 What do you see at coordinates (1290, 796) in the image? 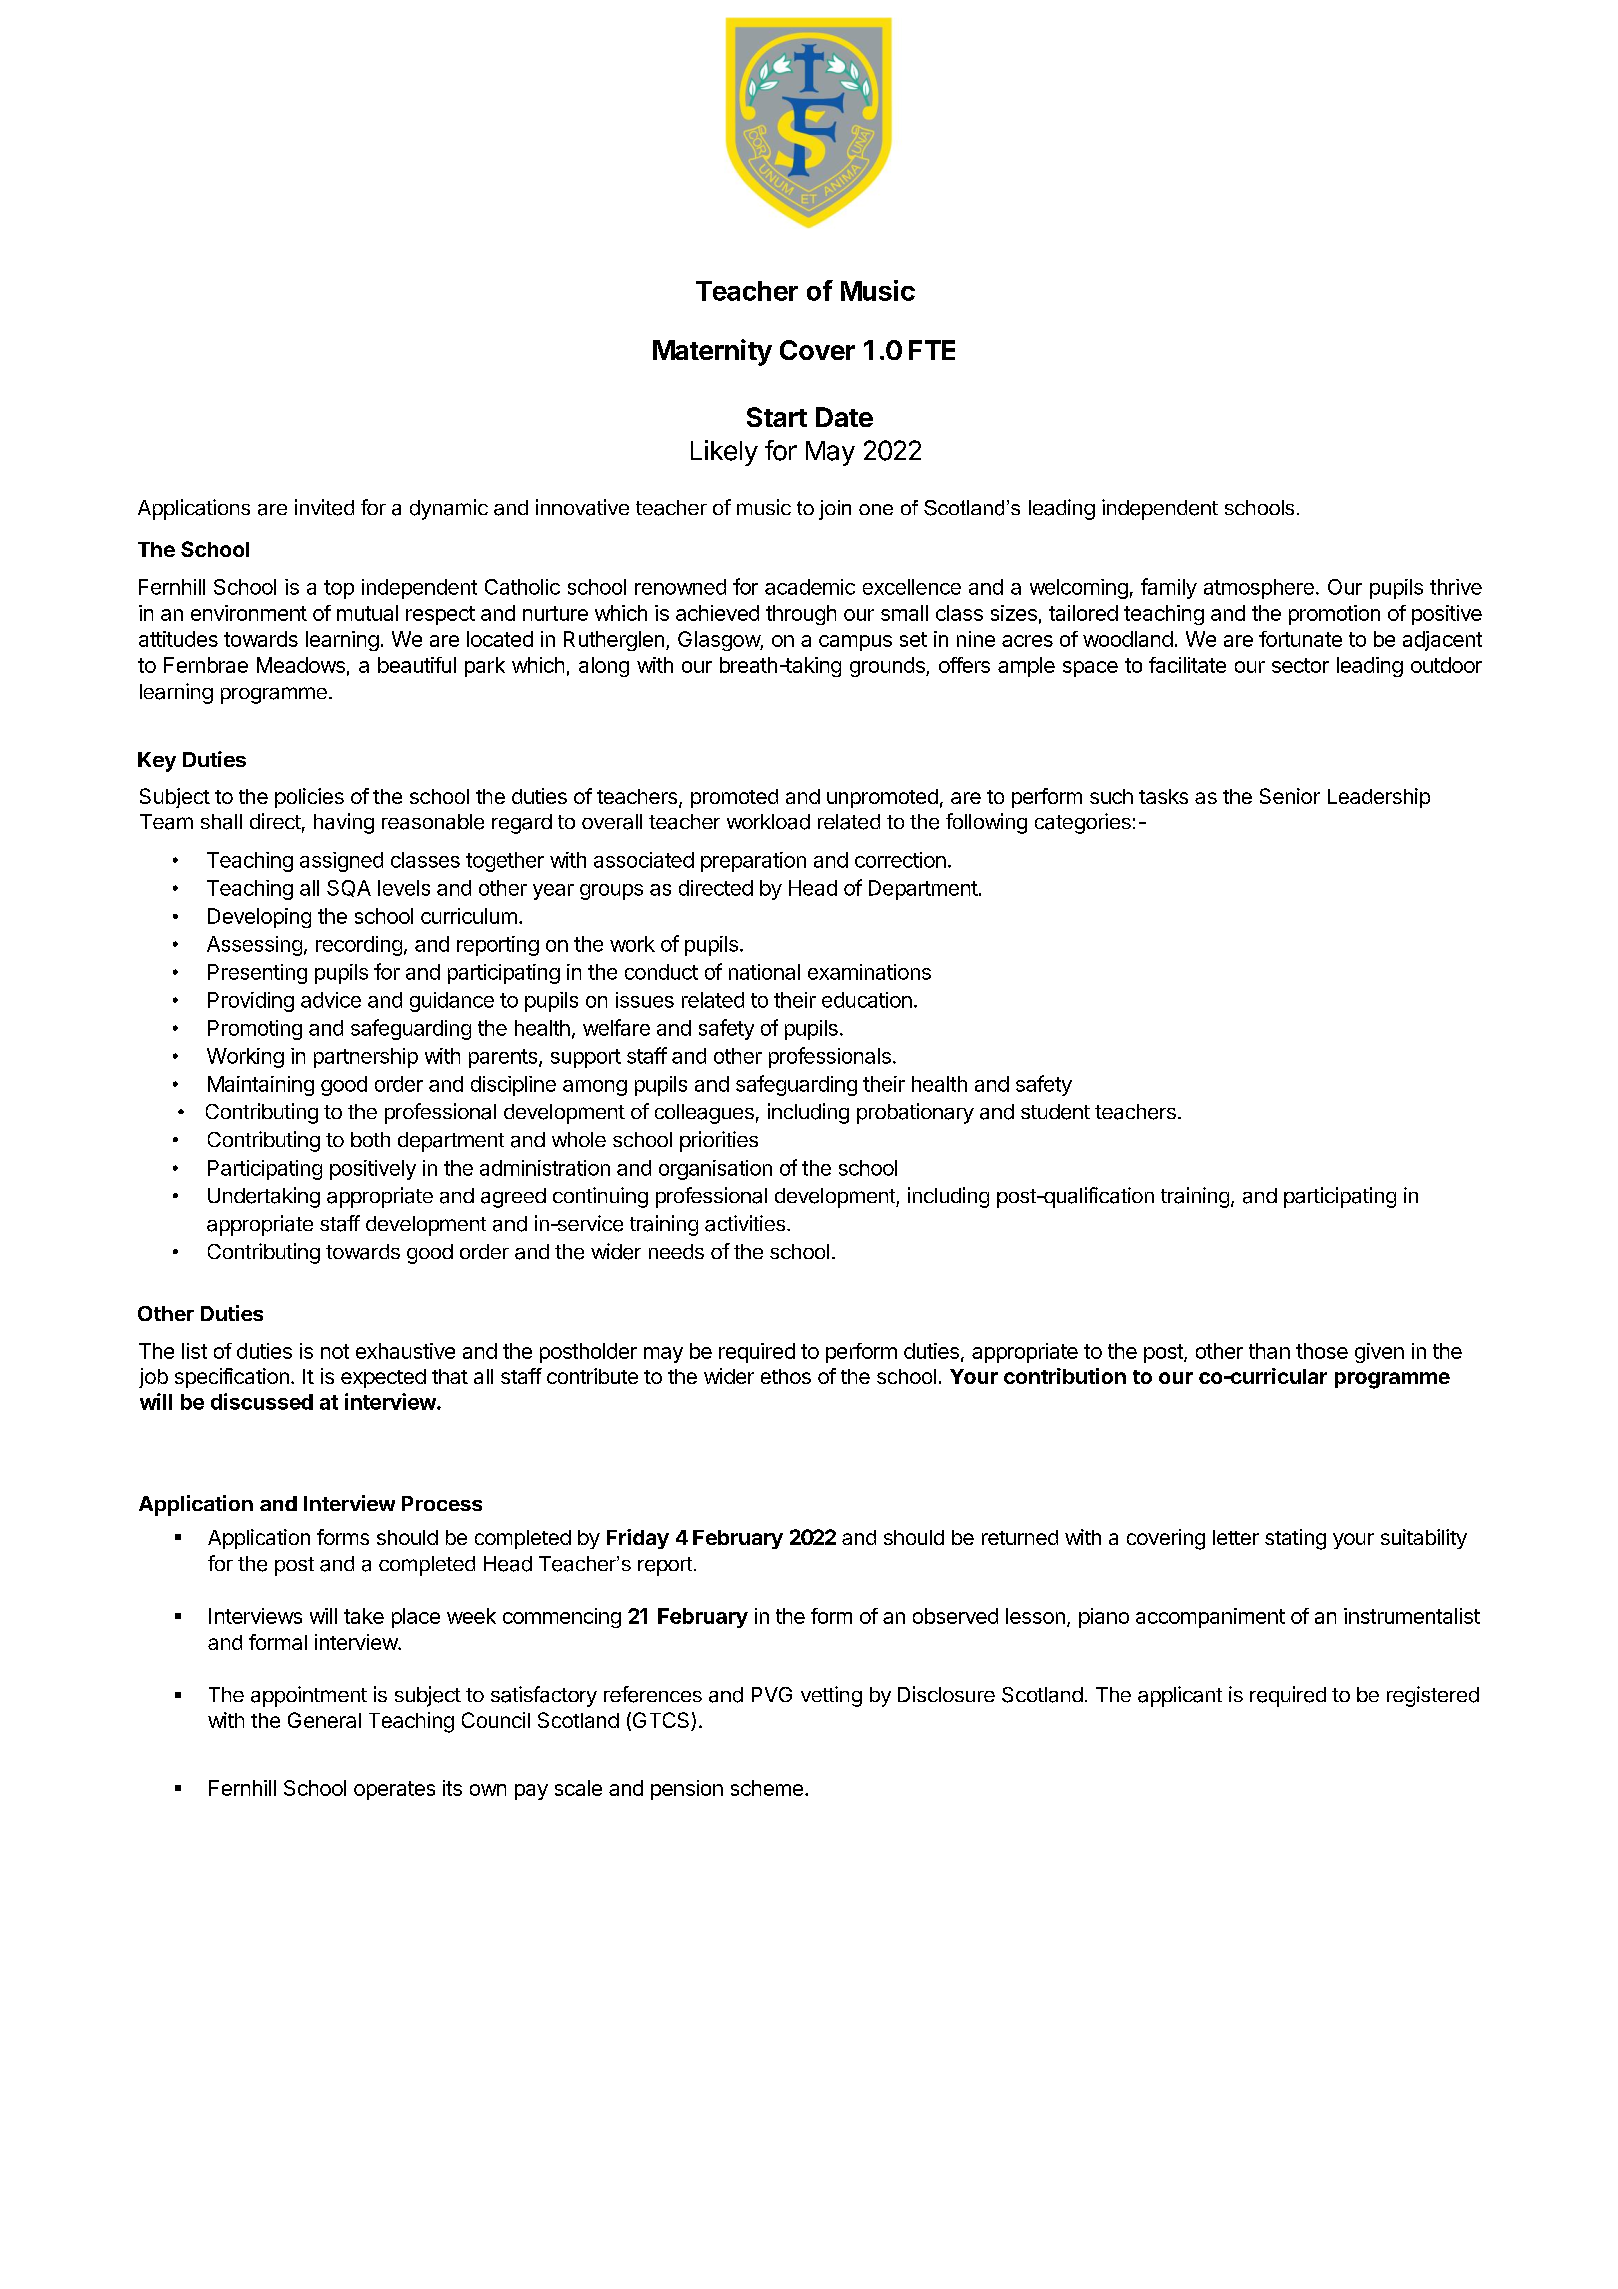
I see `Senior` at bounding box center [1290, 796].
